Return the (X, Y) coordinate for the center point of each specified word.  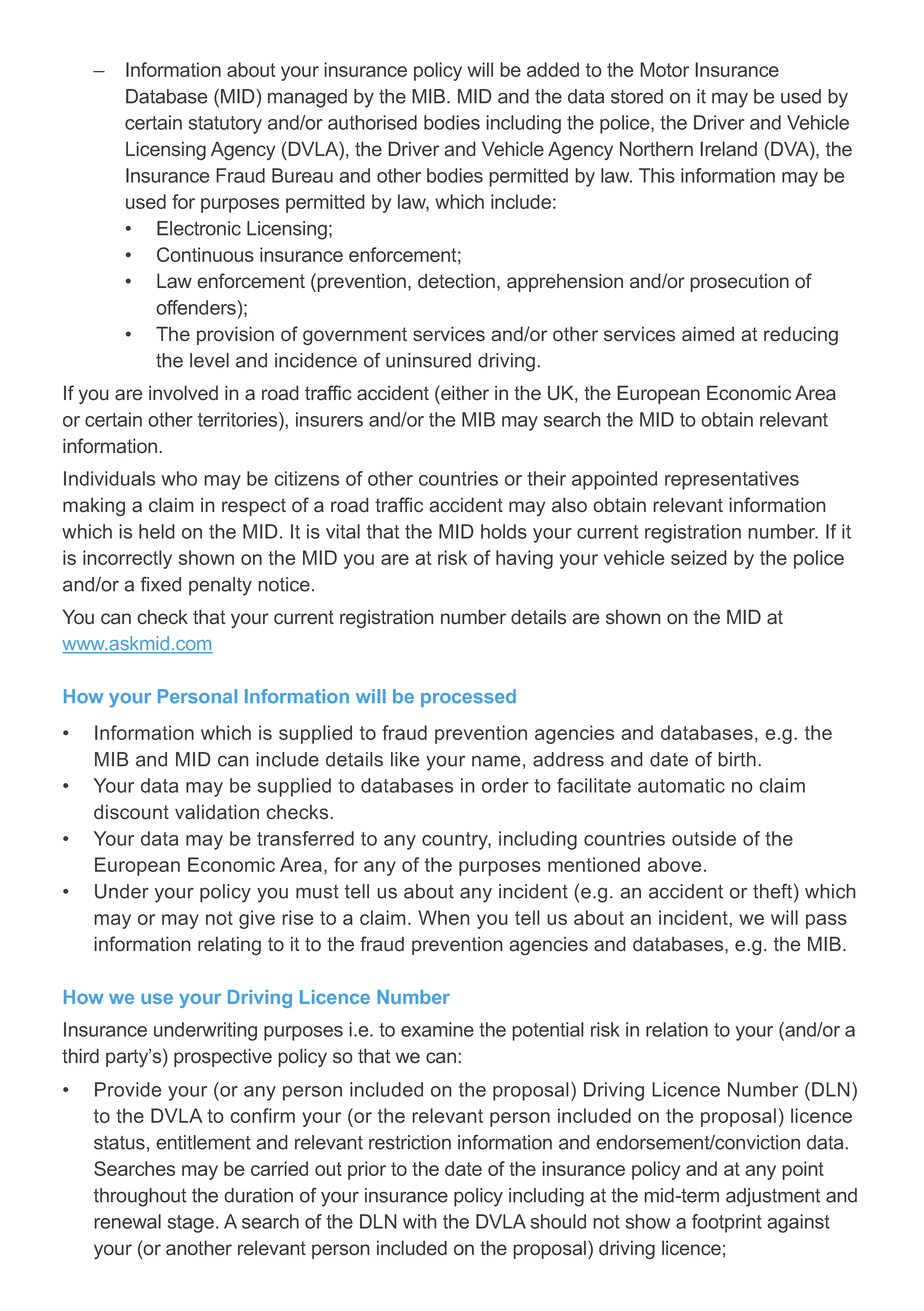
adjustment (773, 1197)
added (553, 69)
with (420, 1221)
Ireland (728, 149)
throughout (140, 1197)
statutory (225, 125)
